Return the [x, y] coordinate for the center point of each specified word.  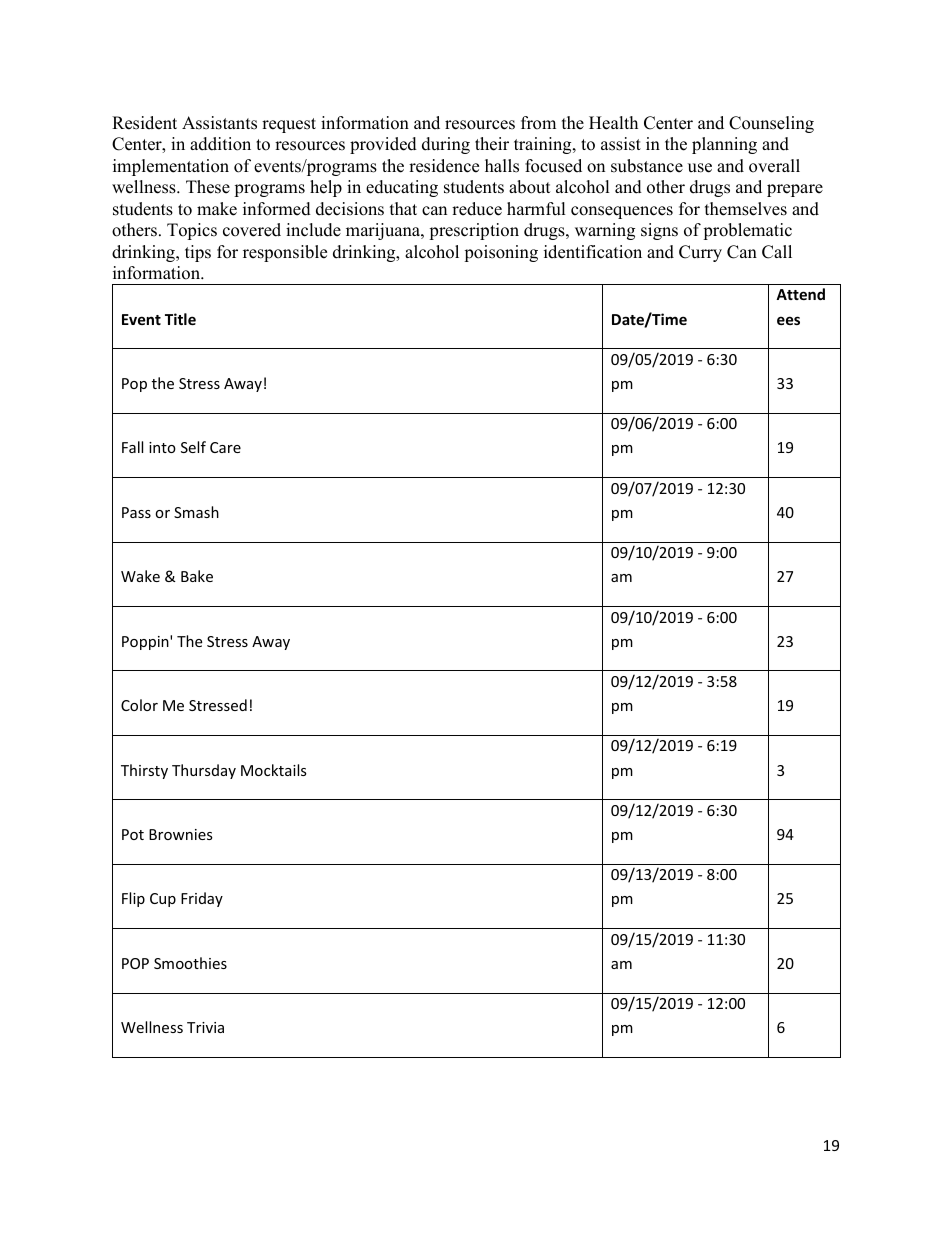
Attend [800, 294]
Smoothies [190, 963]
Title [180, 319]
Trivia [205, 1027]
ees [788, 320]
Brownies [181, 834]
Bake [197, 576]
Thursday [204, 771]
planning [724, 145]
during [446, 145]
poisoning [501, 253]
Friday [202, 899]
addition [220, 144]
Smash [196, 512]
